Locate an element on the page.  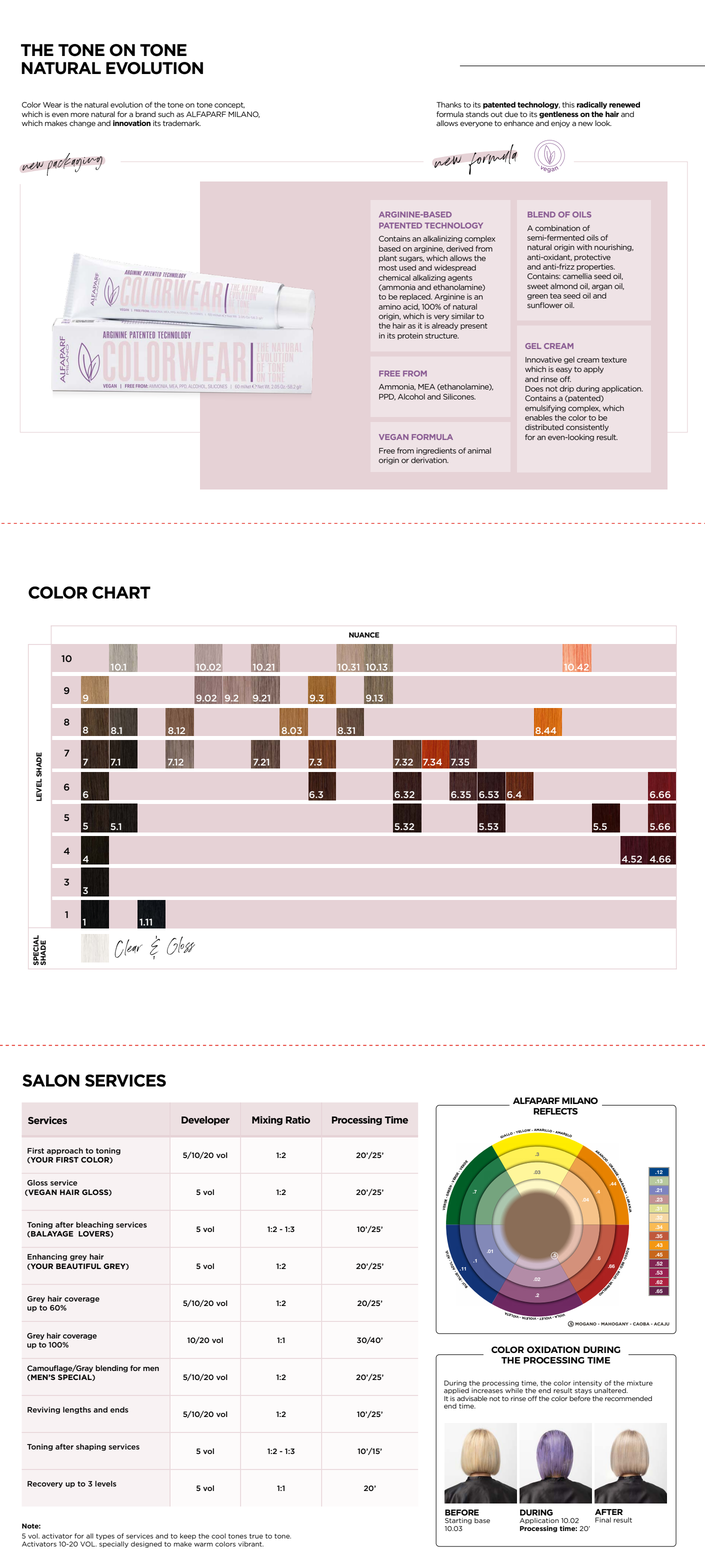
recommended is located at coordinates (628, 1398).
